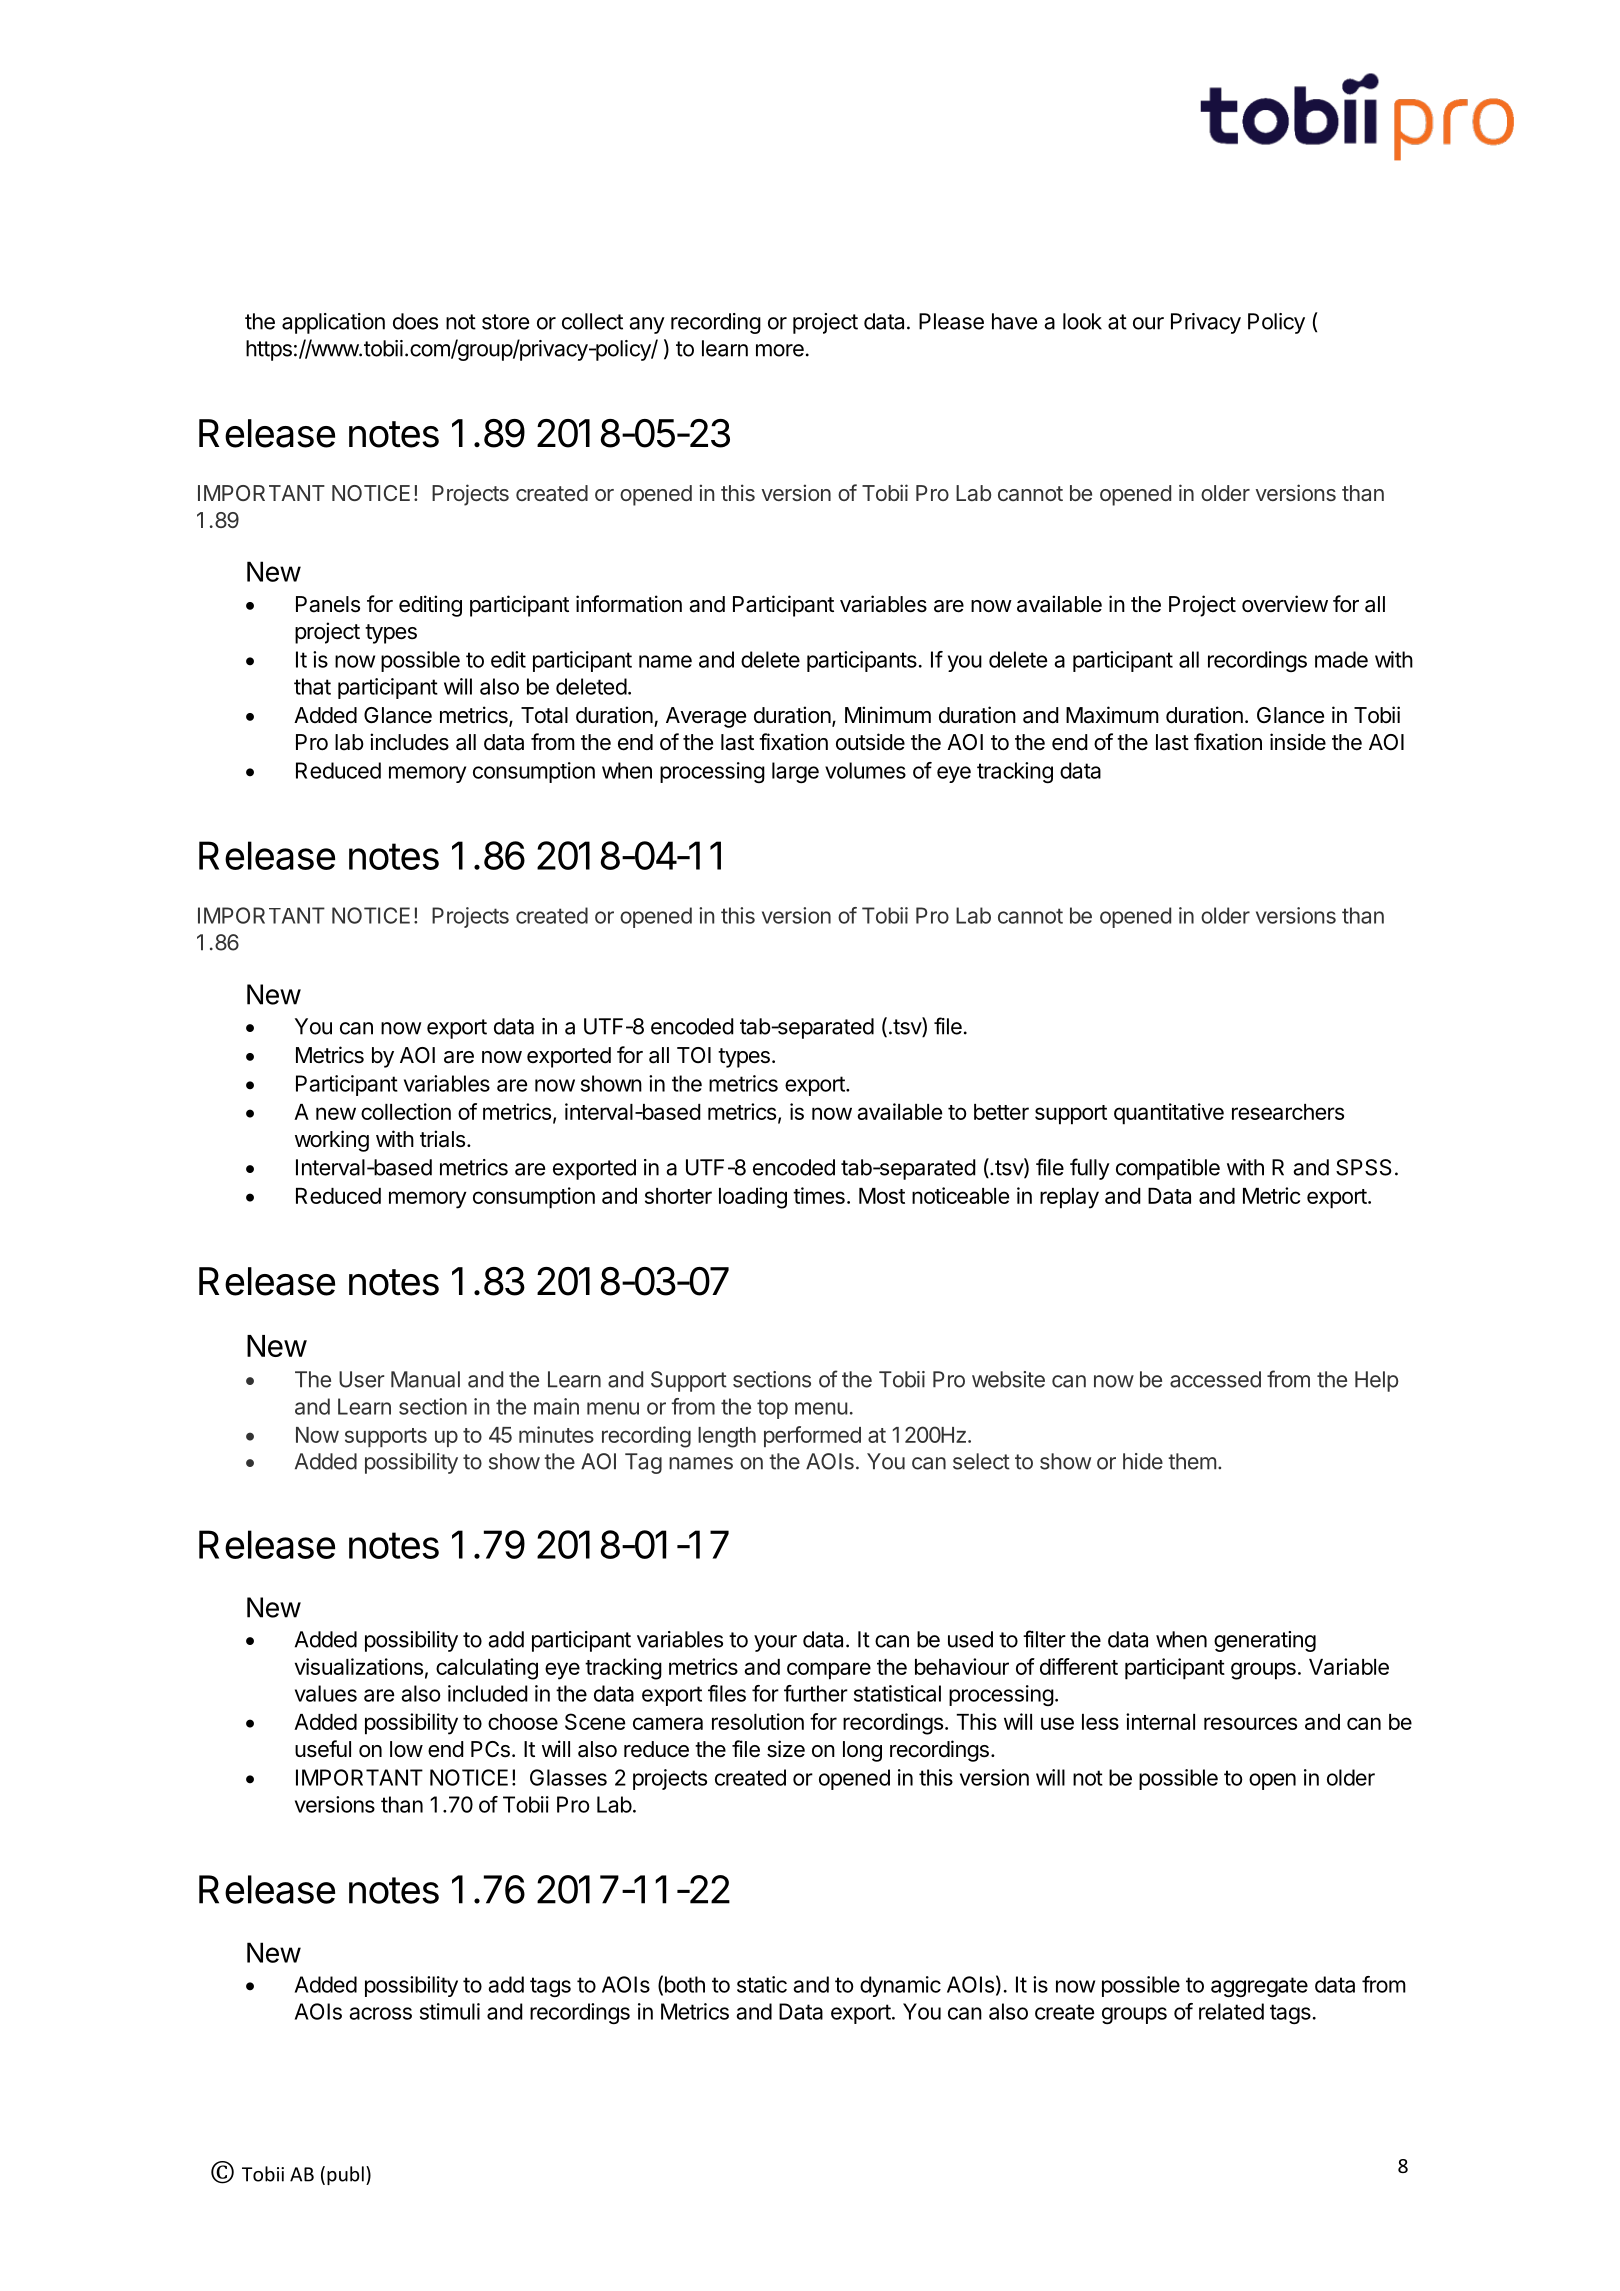  I want to click on dynamic, so click(900, 1986).
